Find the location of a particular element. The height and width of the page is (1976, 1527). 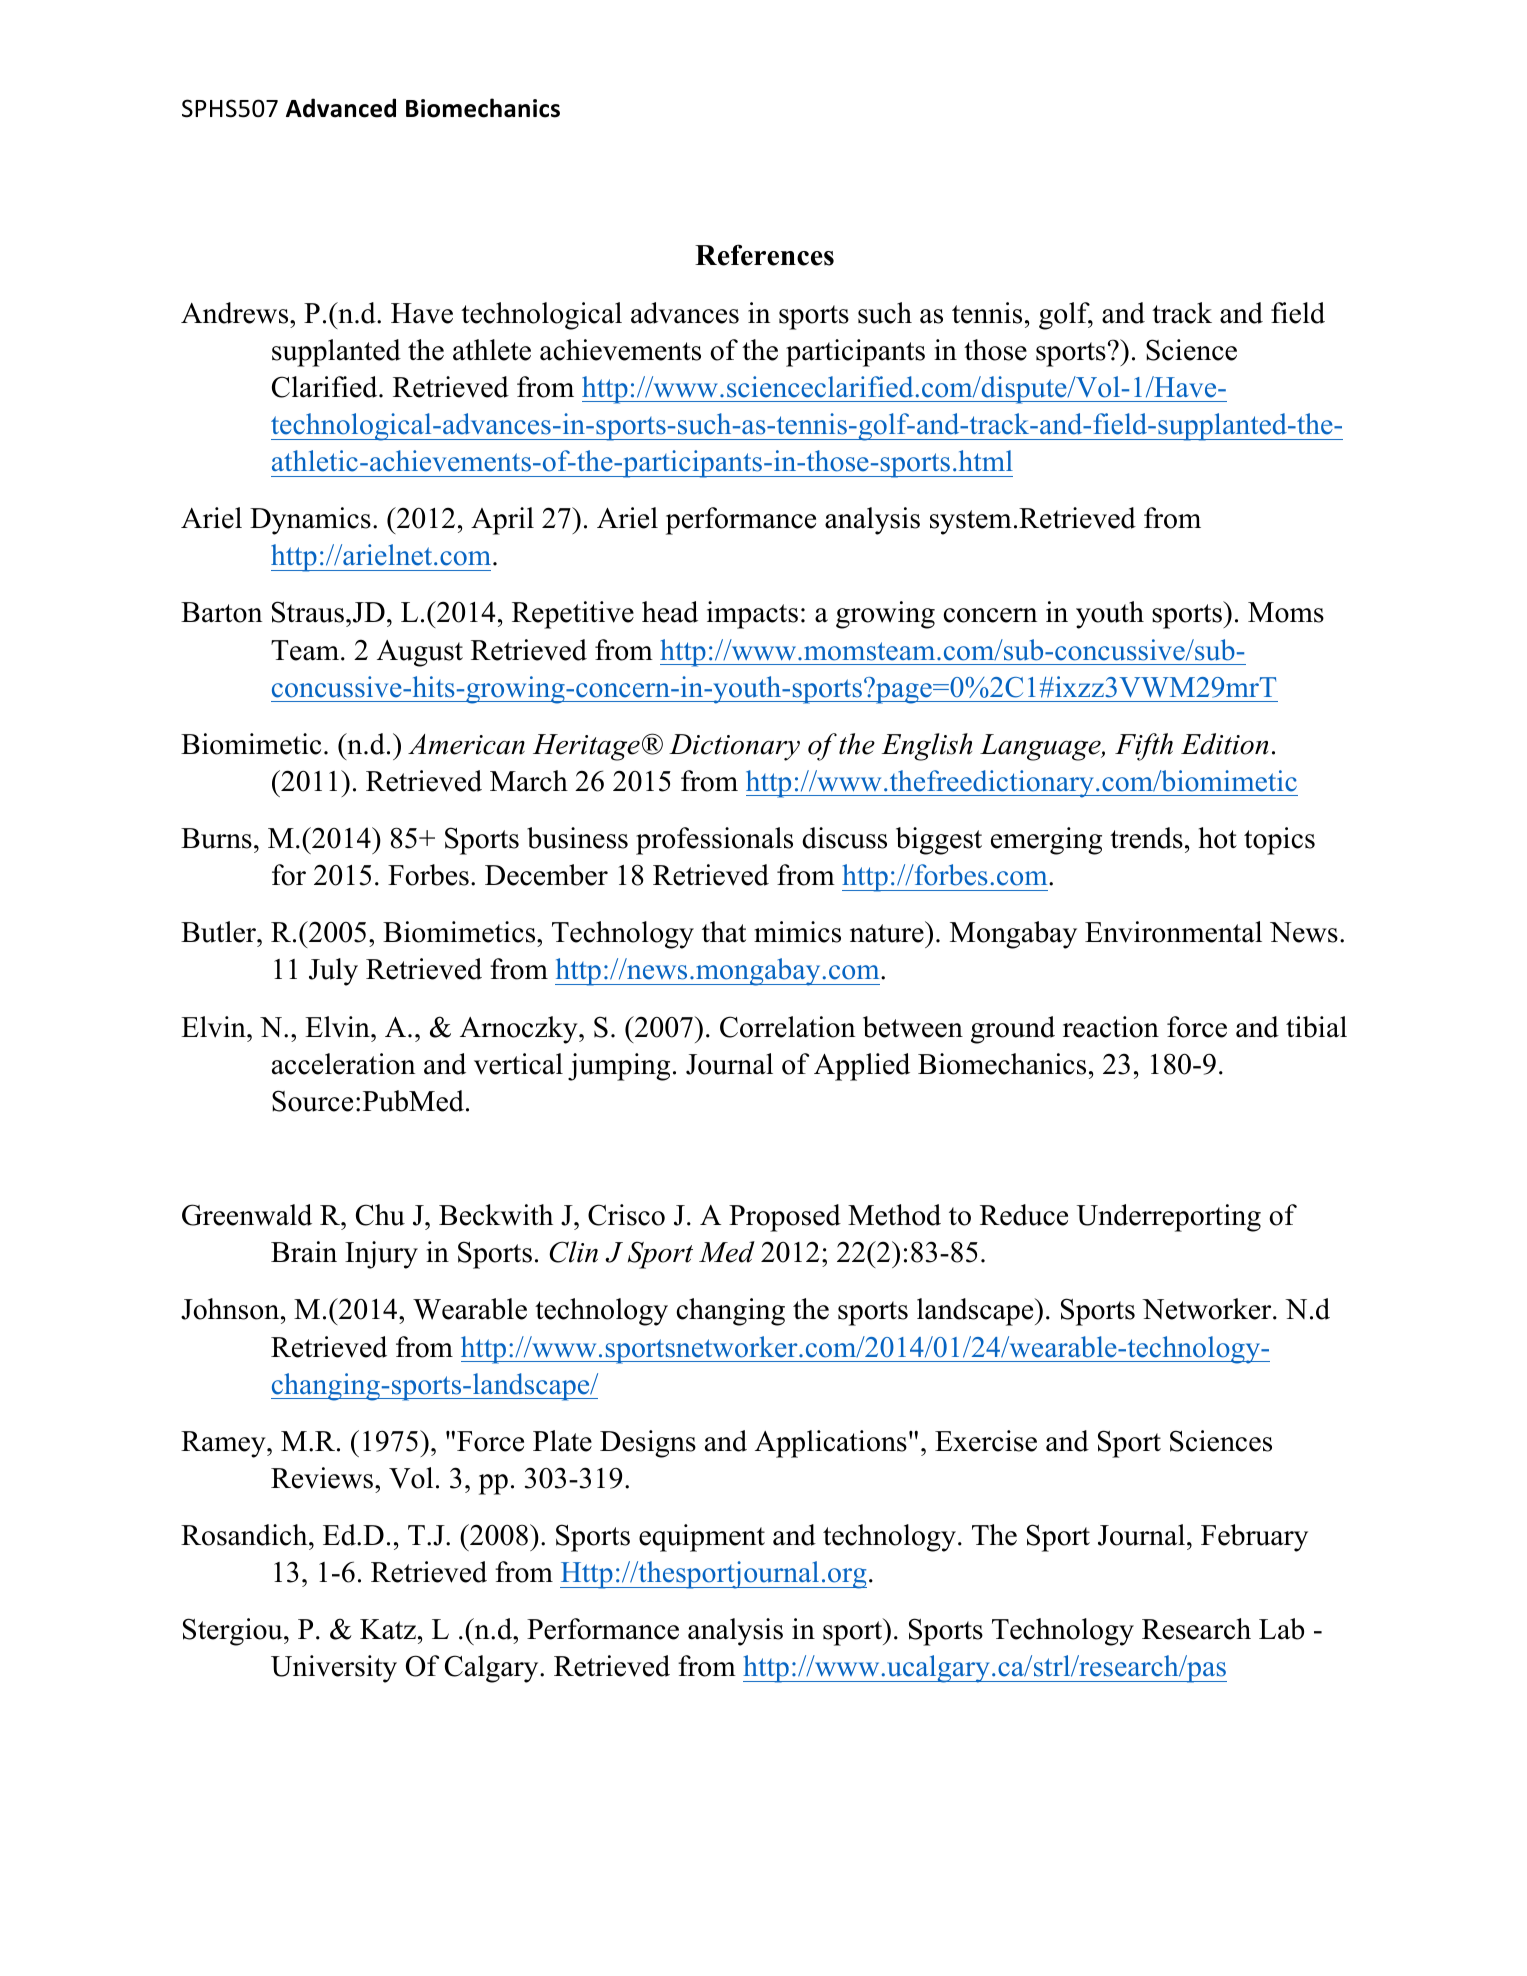

Andrews is located at coordinates (236, 313).
